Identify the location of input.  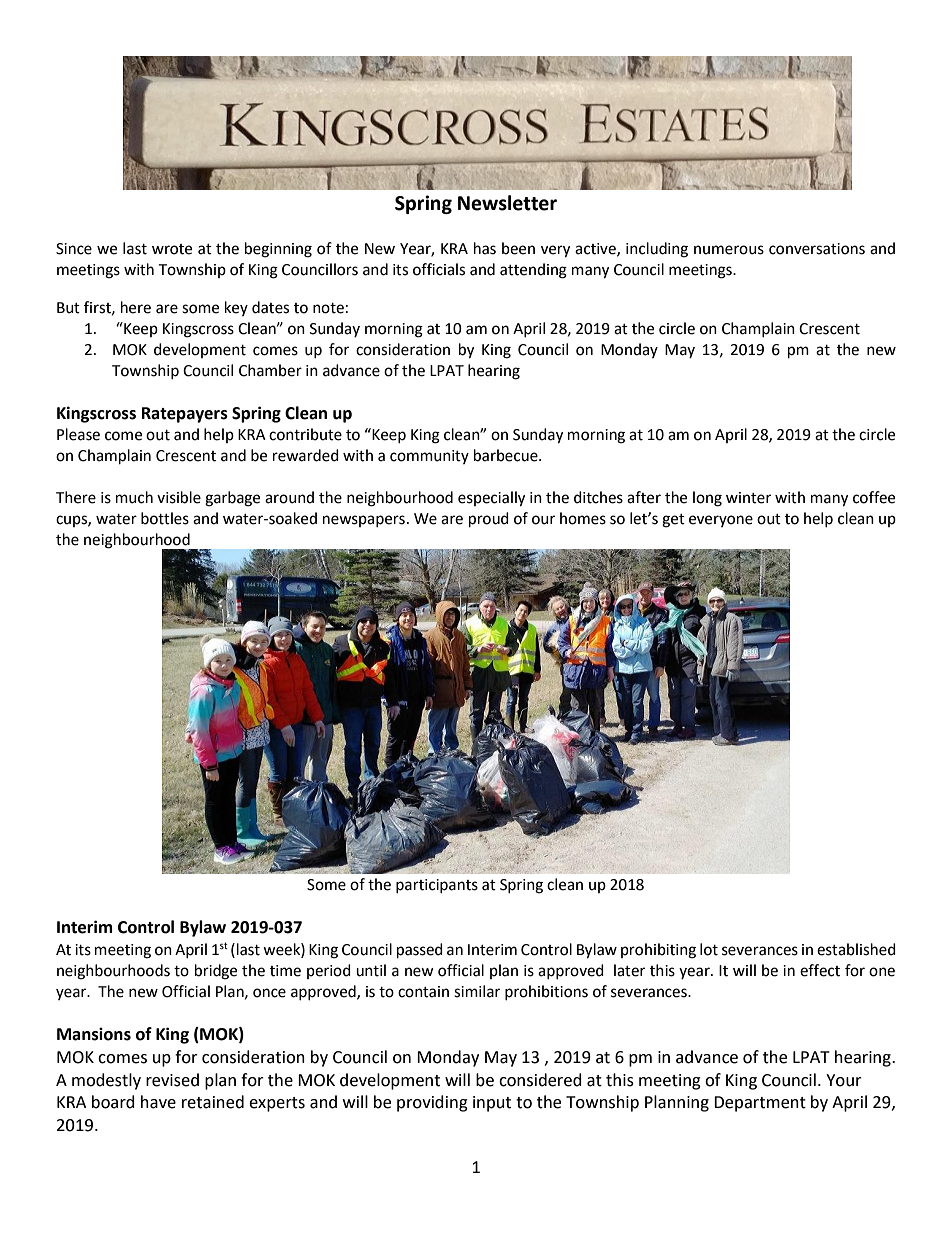
(492, 1104).
